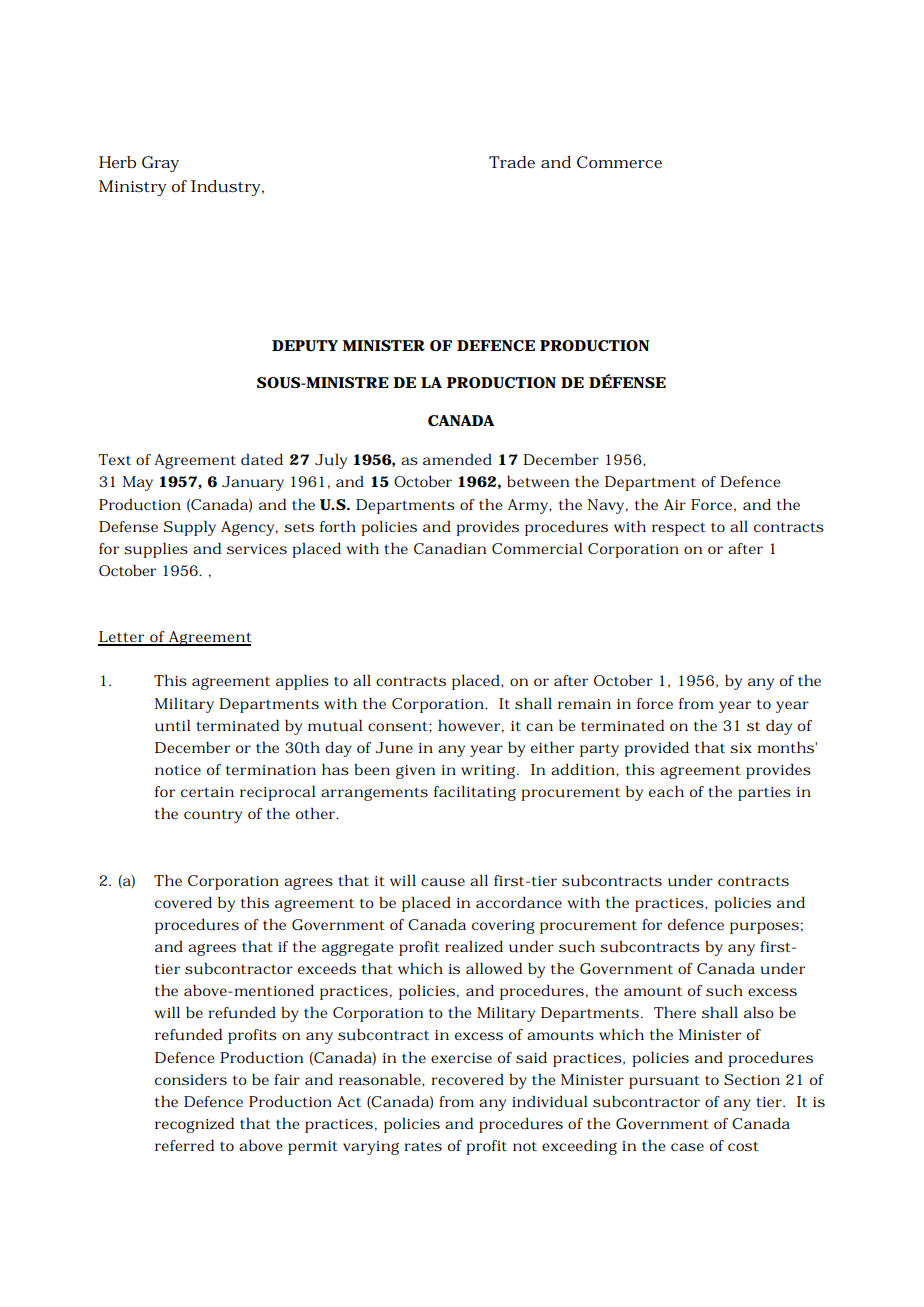  What do you see at coordinates (423, 1146) in the screenshot?
I see `rates` at bounding box center [423, 1146].
